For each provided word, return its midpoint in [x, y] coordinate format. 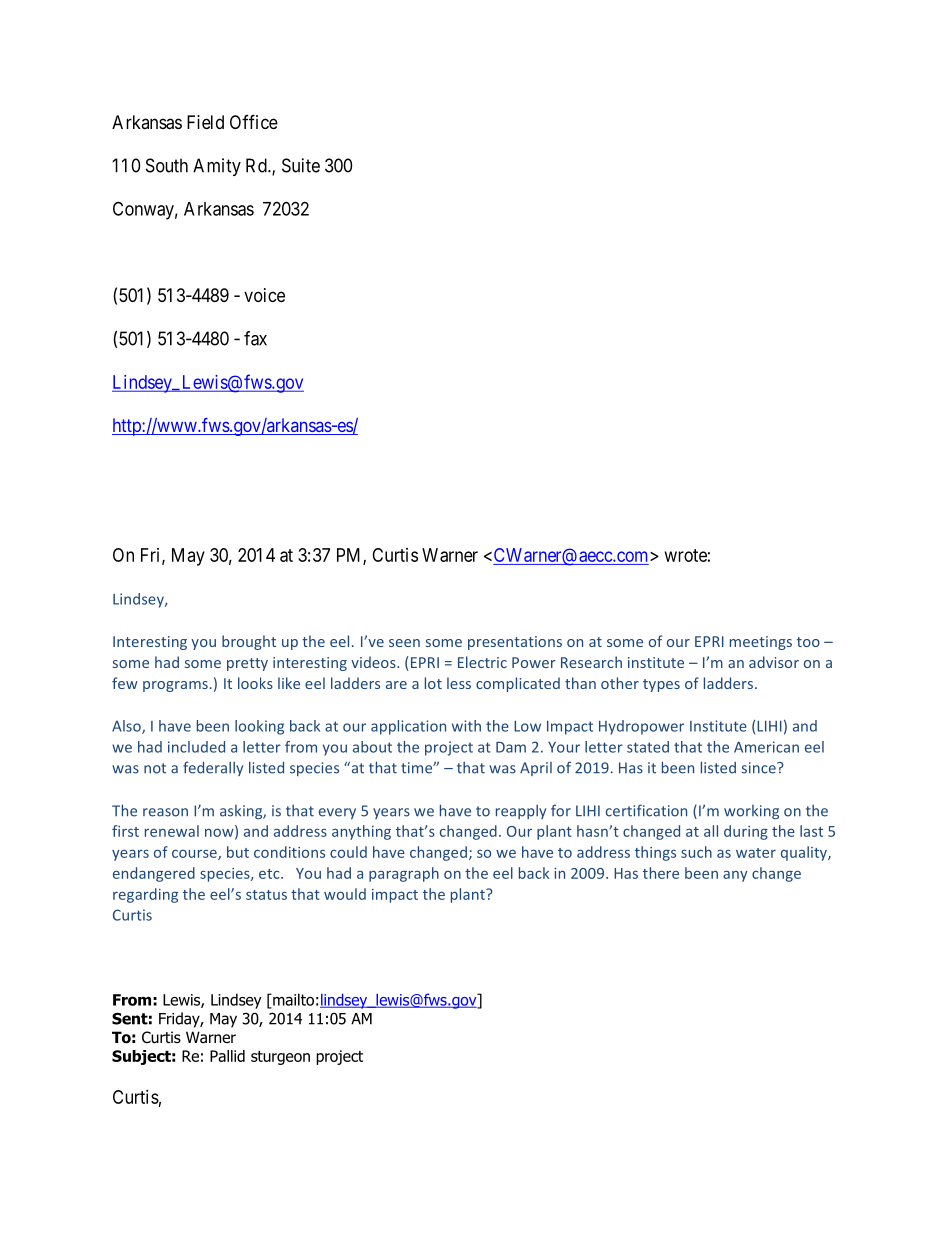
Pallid [227, 1056]
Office [254, 121]
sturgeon [280, 1058]
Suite [301, 165]
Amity [217, 167]
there [661, 873]
